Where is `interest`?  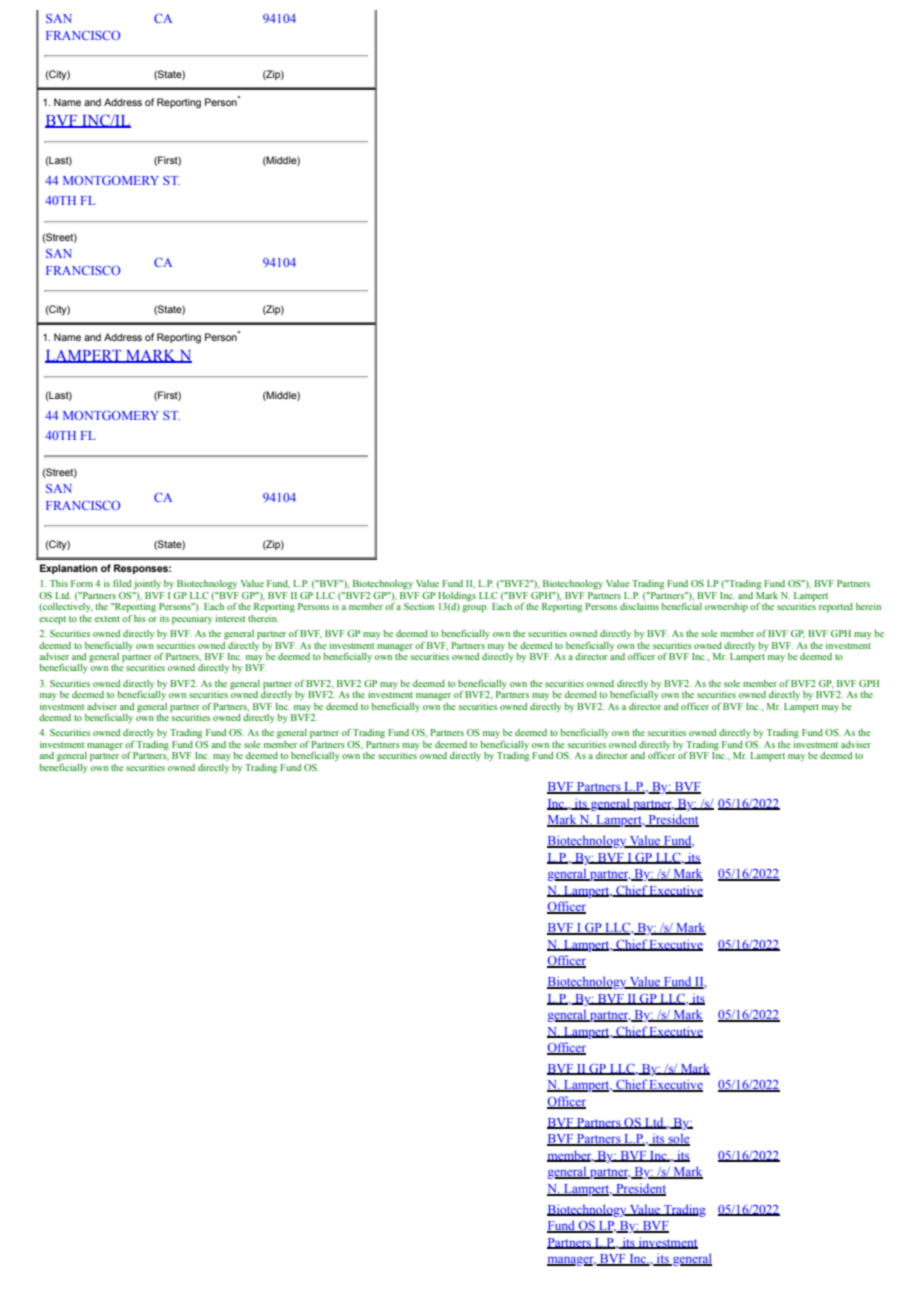
interest is located at coordinates (230, 618).
